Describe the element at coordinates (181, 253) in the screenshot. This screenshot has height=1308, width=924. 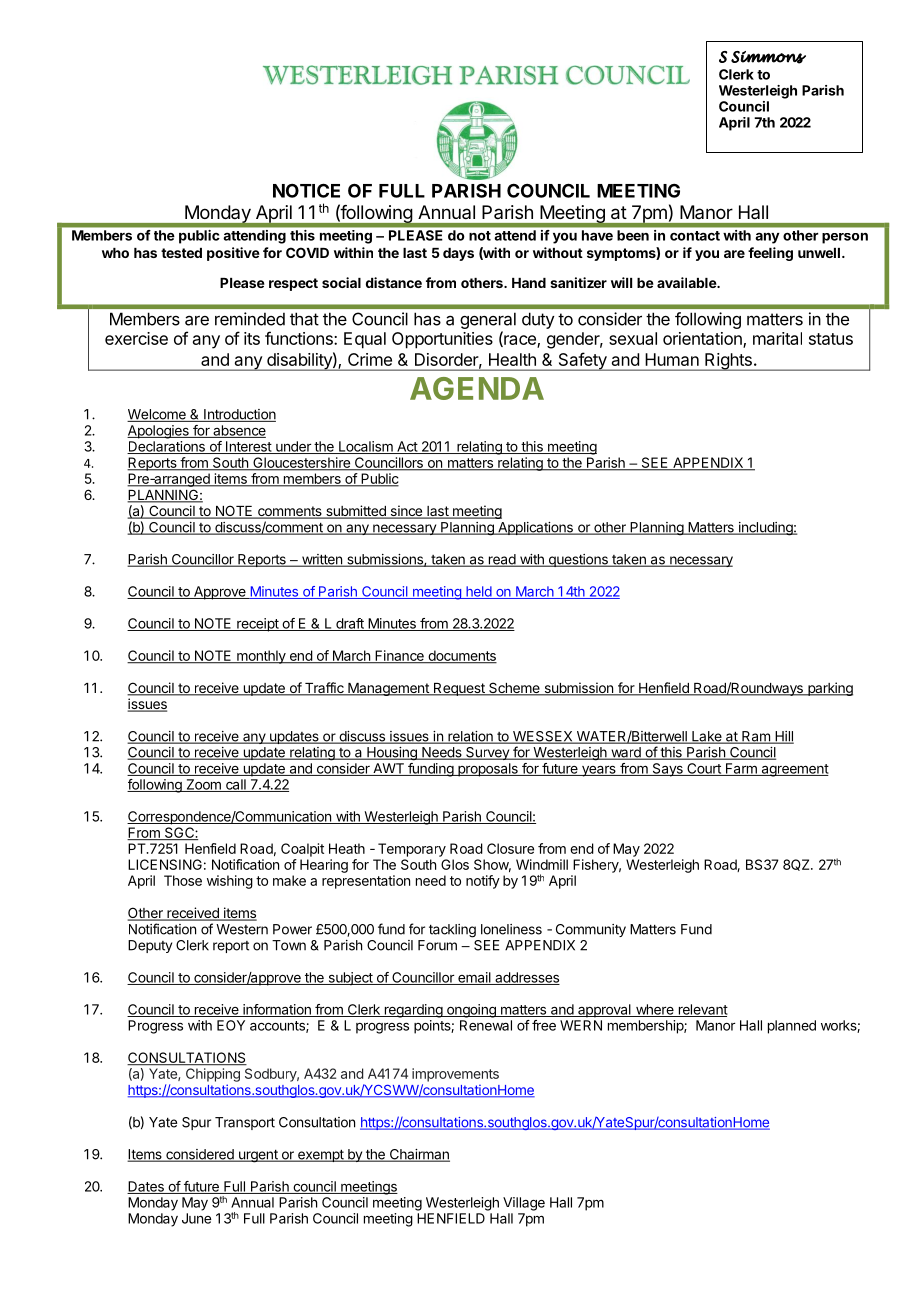
I see `tested` at that location.
